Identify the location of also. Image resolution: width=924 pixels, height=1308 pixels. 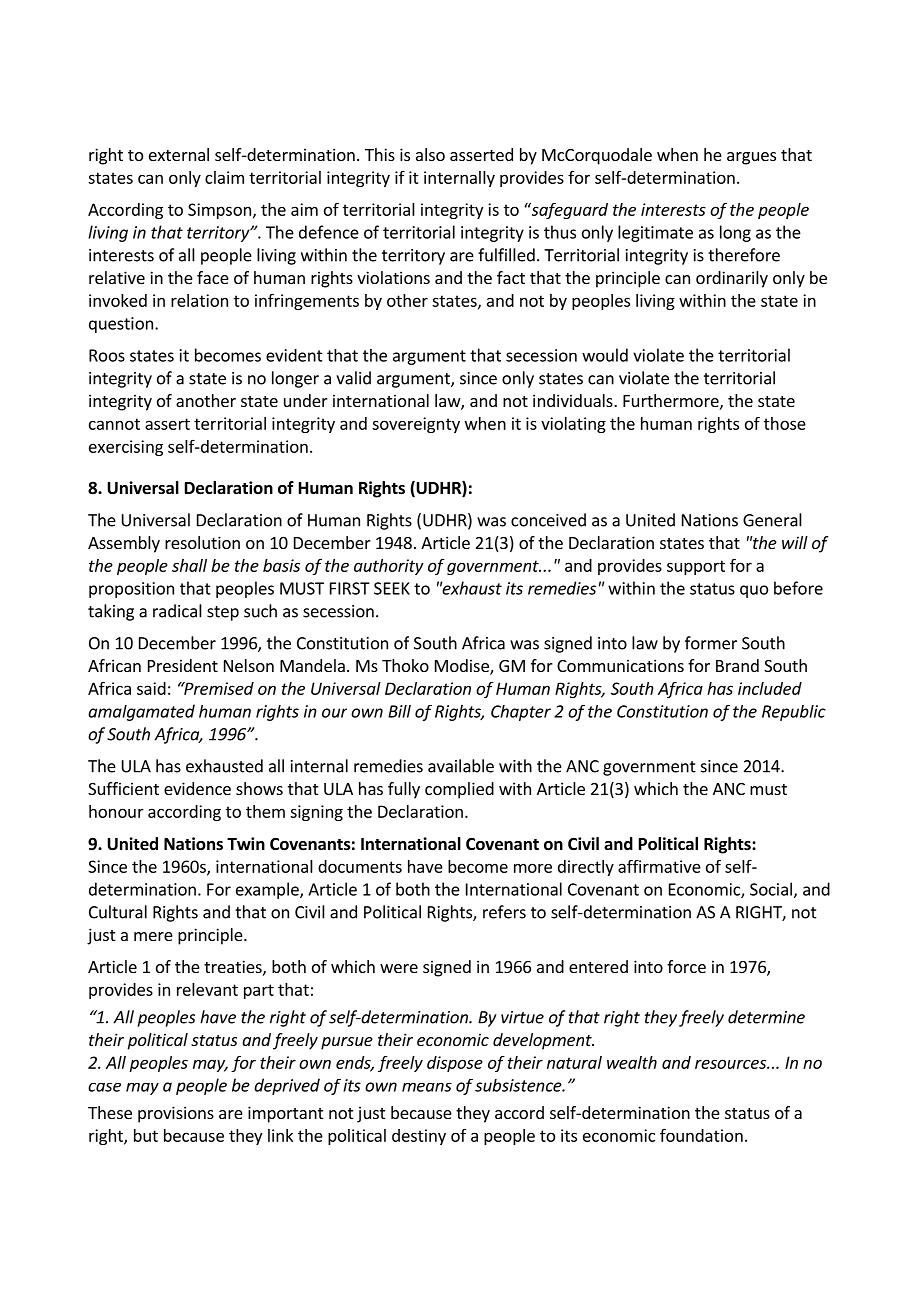
(430, 154).
